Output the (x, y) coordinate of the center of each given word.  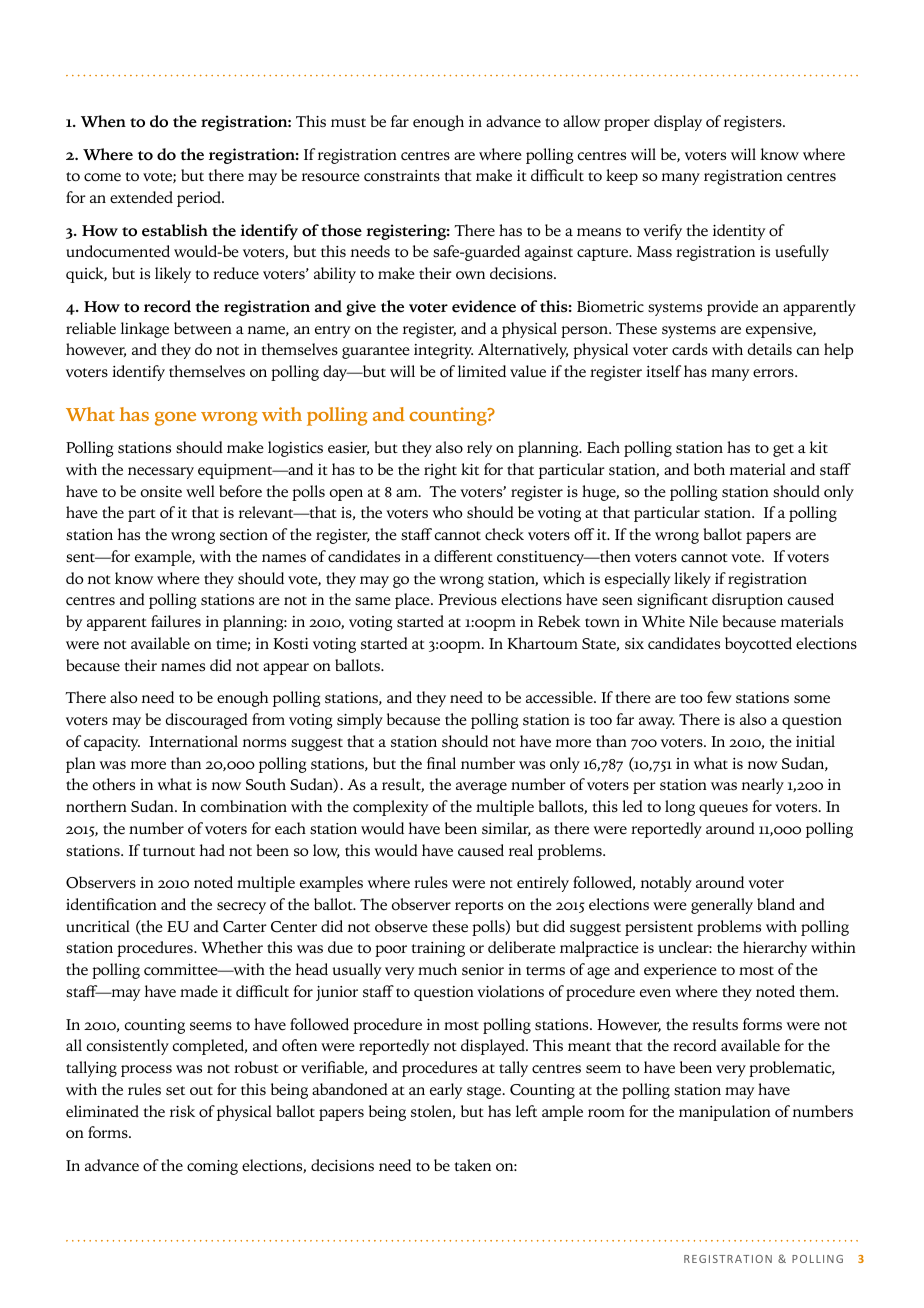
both (709, 469)
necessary (161, 473)
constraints (402, 176)
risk (182, 1111)
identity (739, 232)
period (200, 199)
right (440, 471)
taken (472, 1165)
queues (723, 810)
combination (244, 806)
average (481, 788)
